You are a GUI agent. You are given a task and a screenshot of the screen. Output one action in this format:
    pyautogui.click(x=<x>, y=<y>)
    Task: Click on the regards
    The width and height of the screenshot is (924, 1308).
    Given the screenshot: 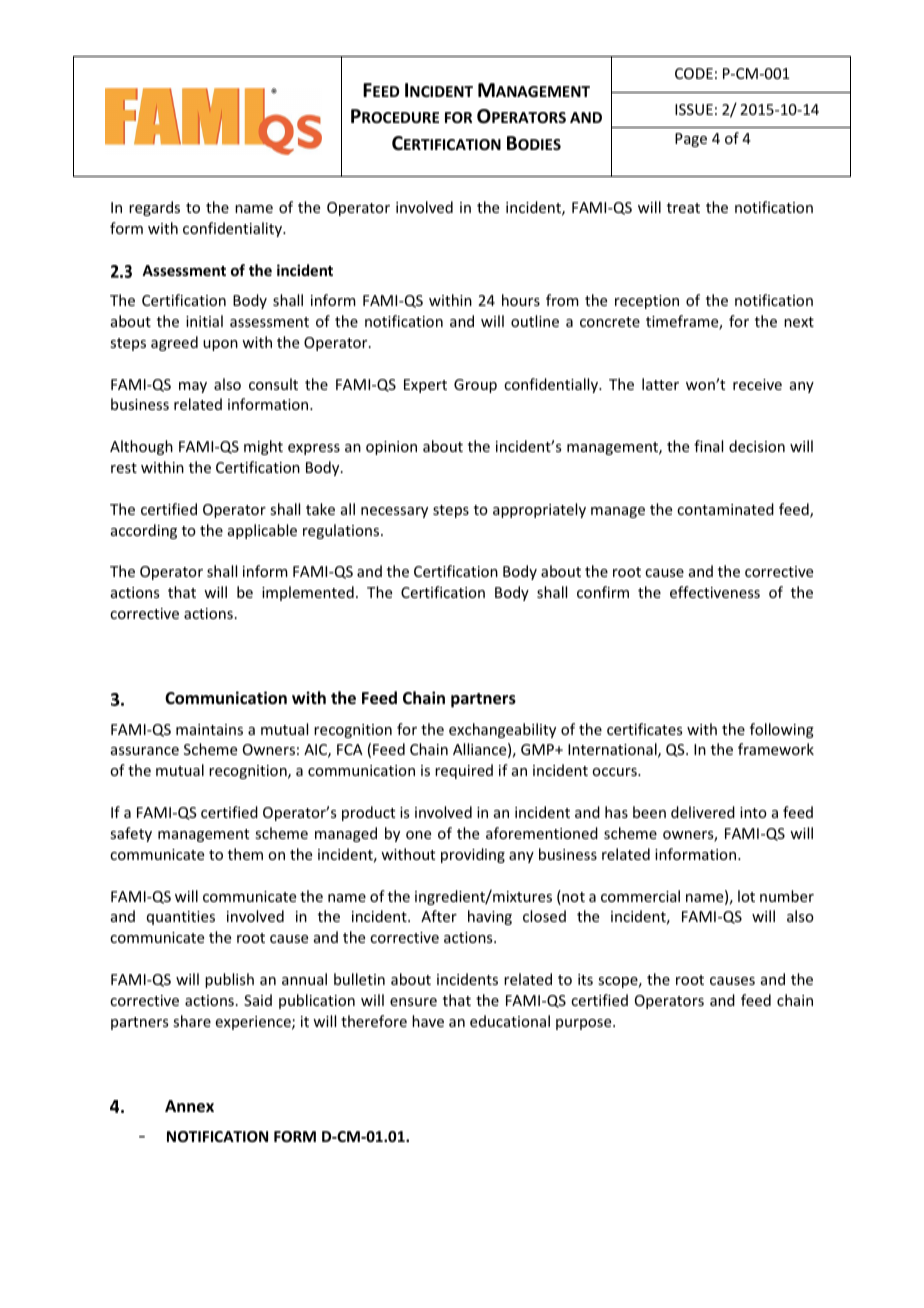 What is the action you would take?
    pyautogui.click(x=154, y=208)
